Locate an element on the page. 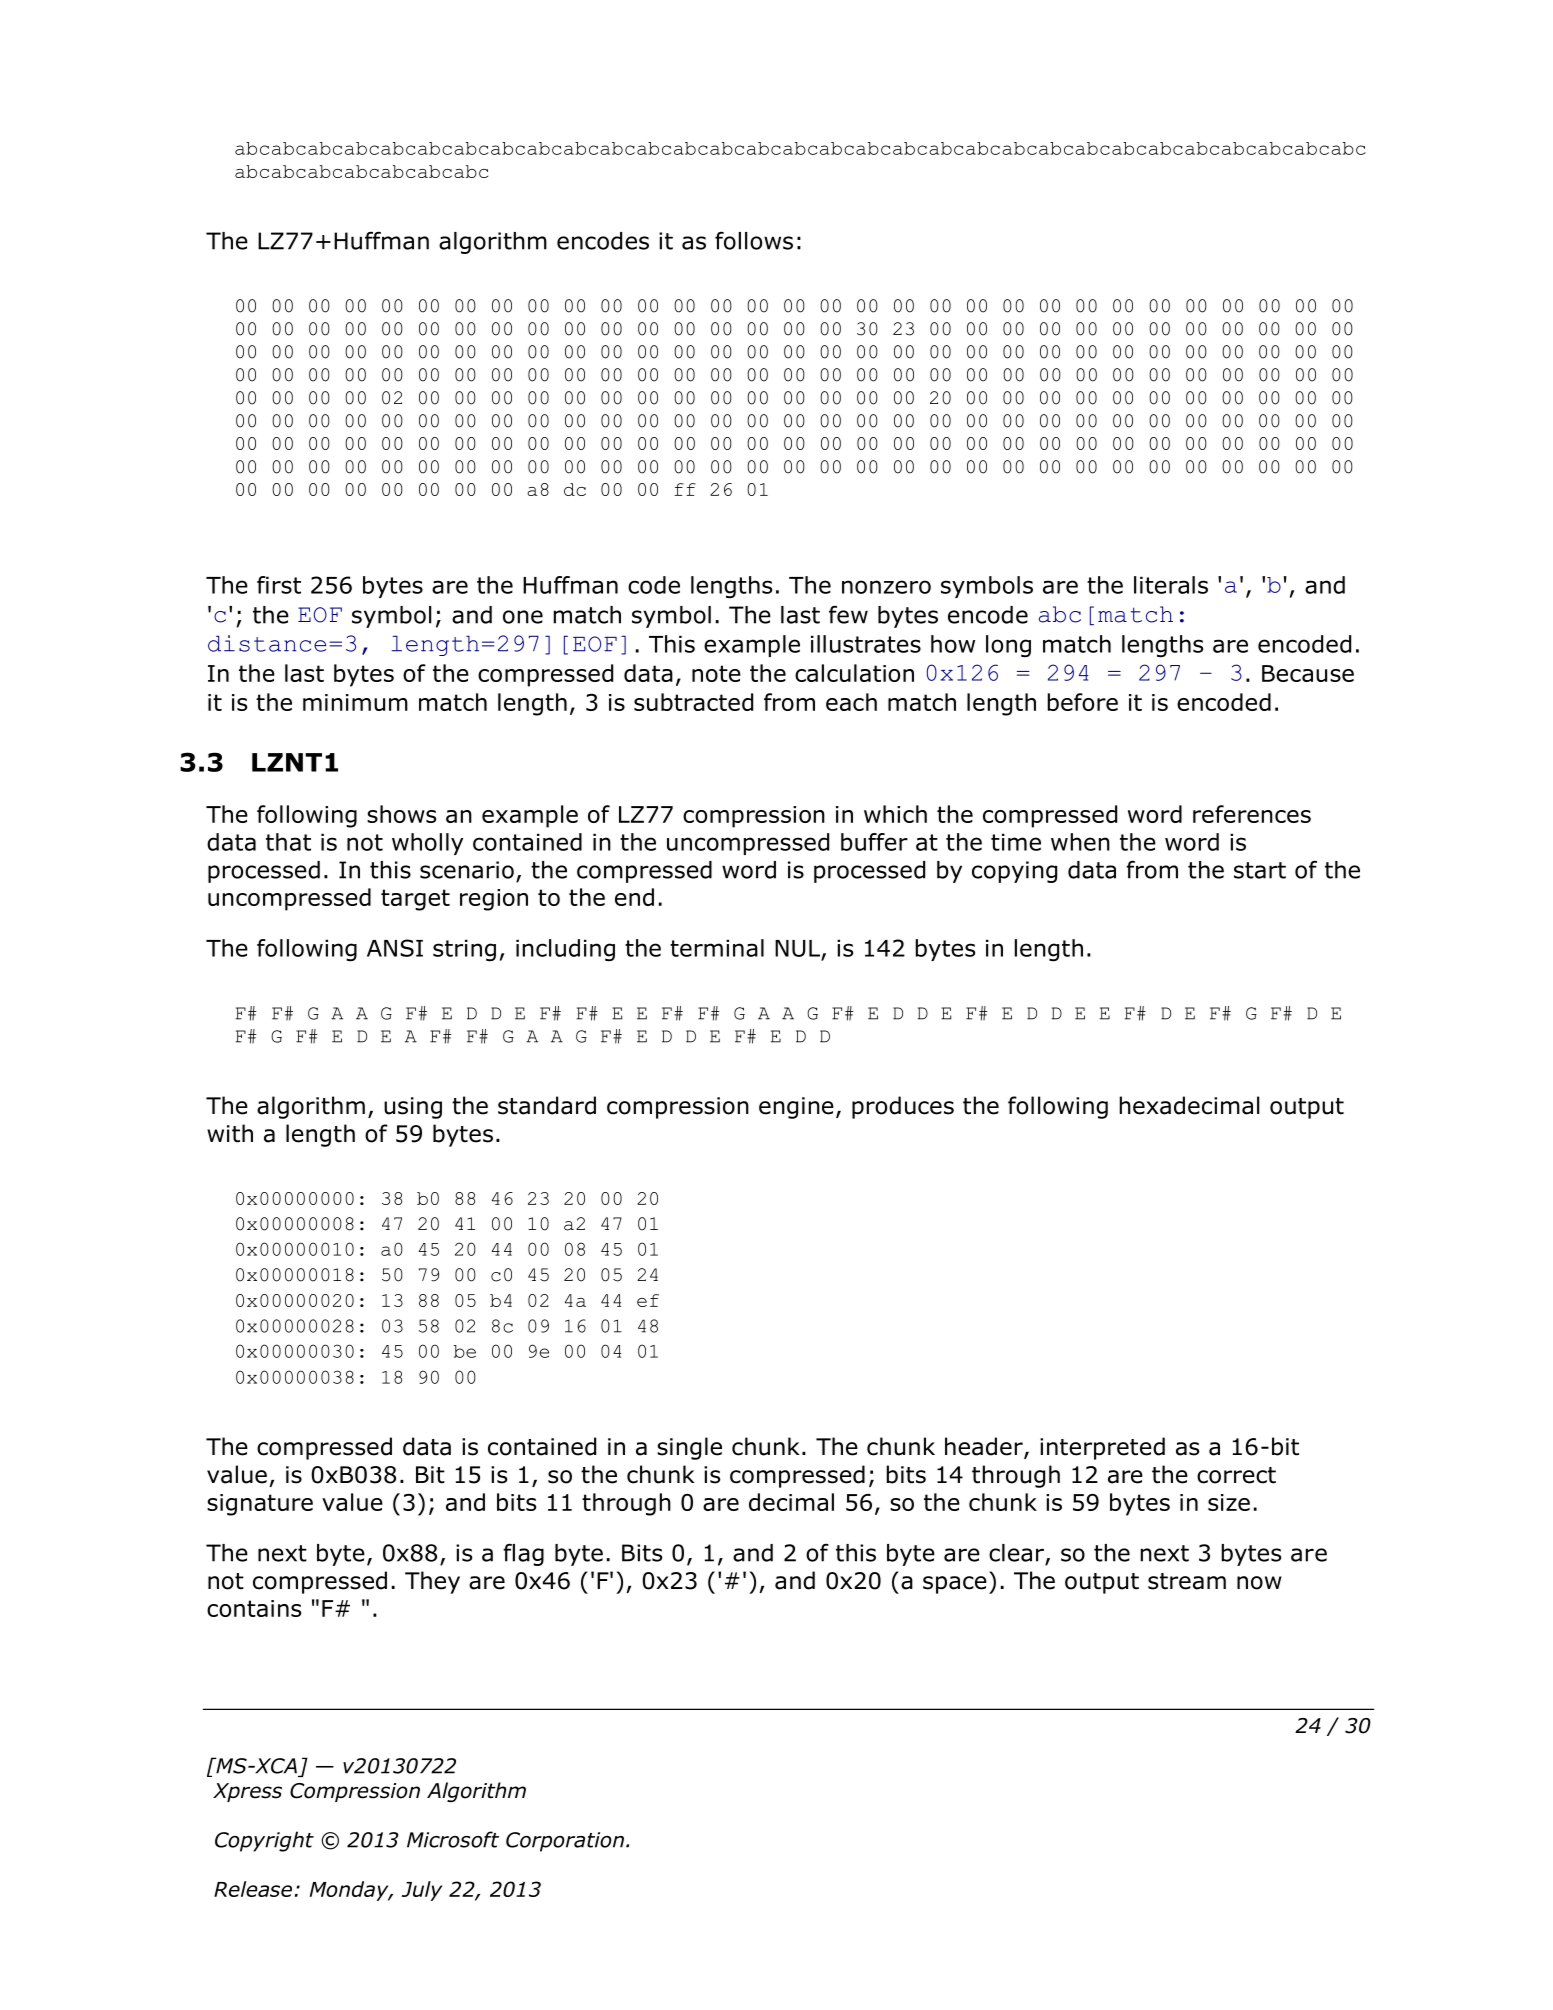 The height and width of the document is (2010, 1553). July is located at coordinates (422, 1891).
